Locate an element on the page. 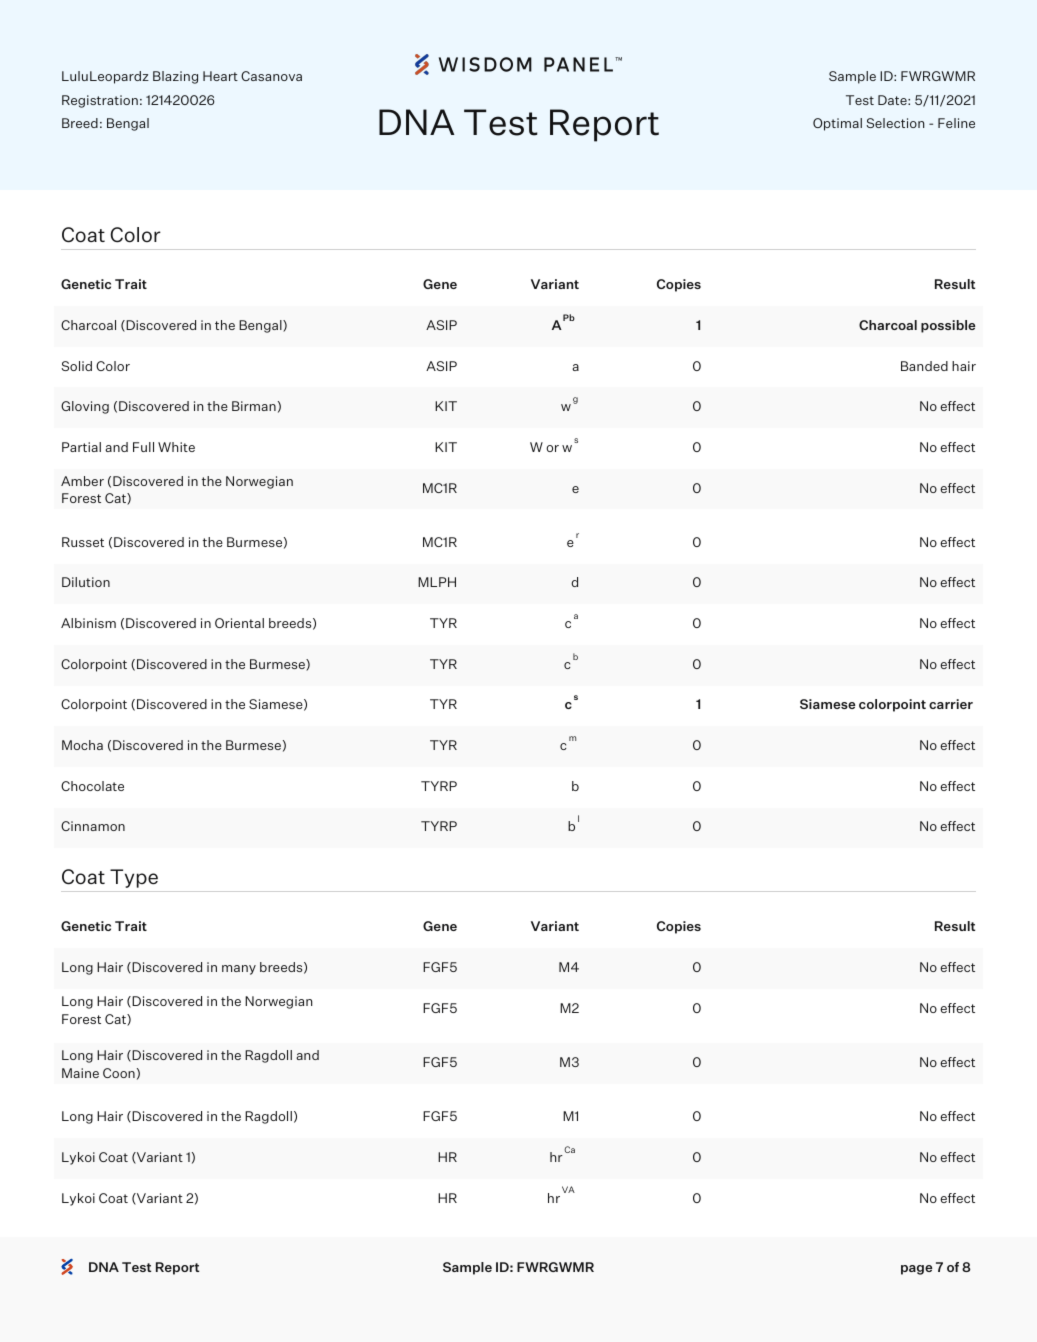  Optimal is located at coordinates (837, 124).
